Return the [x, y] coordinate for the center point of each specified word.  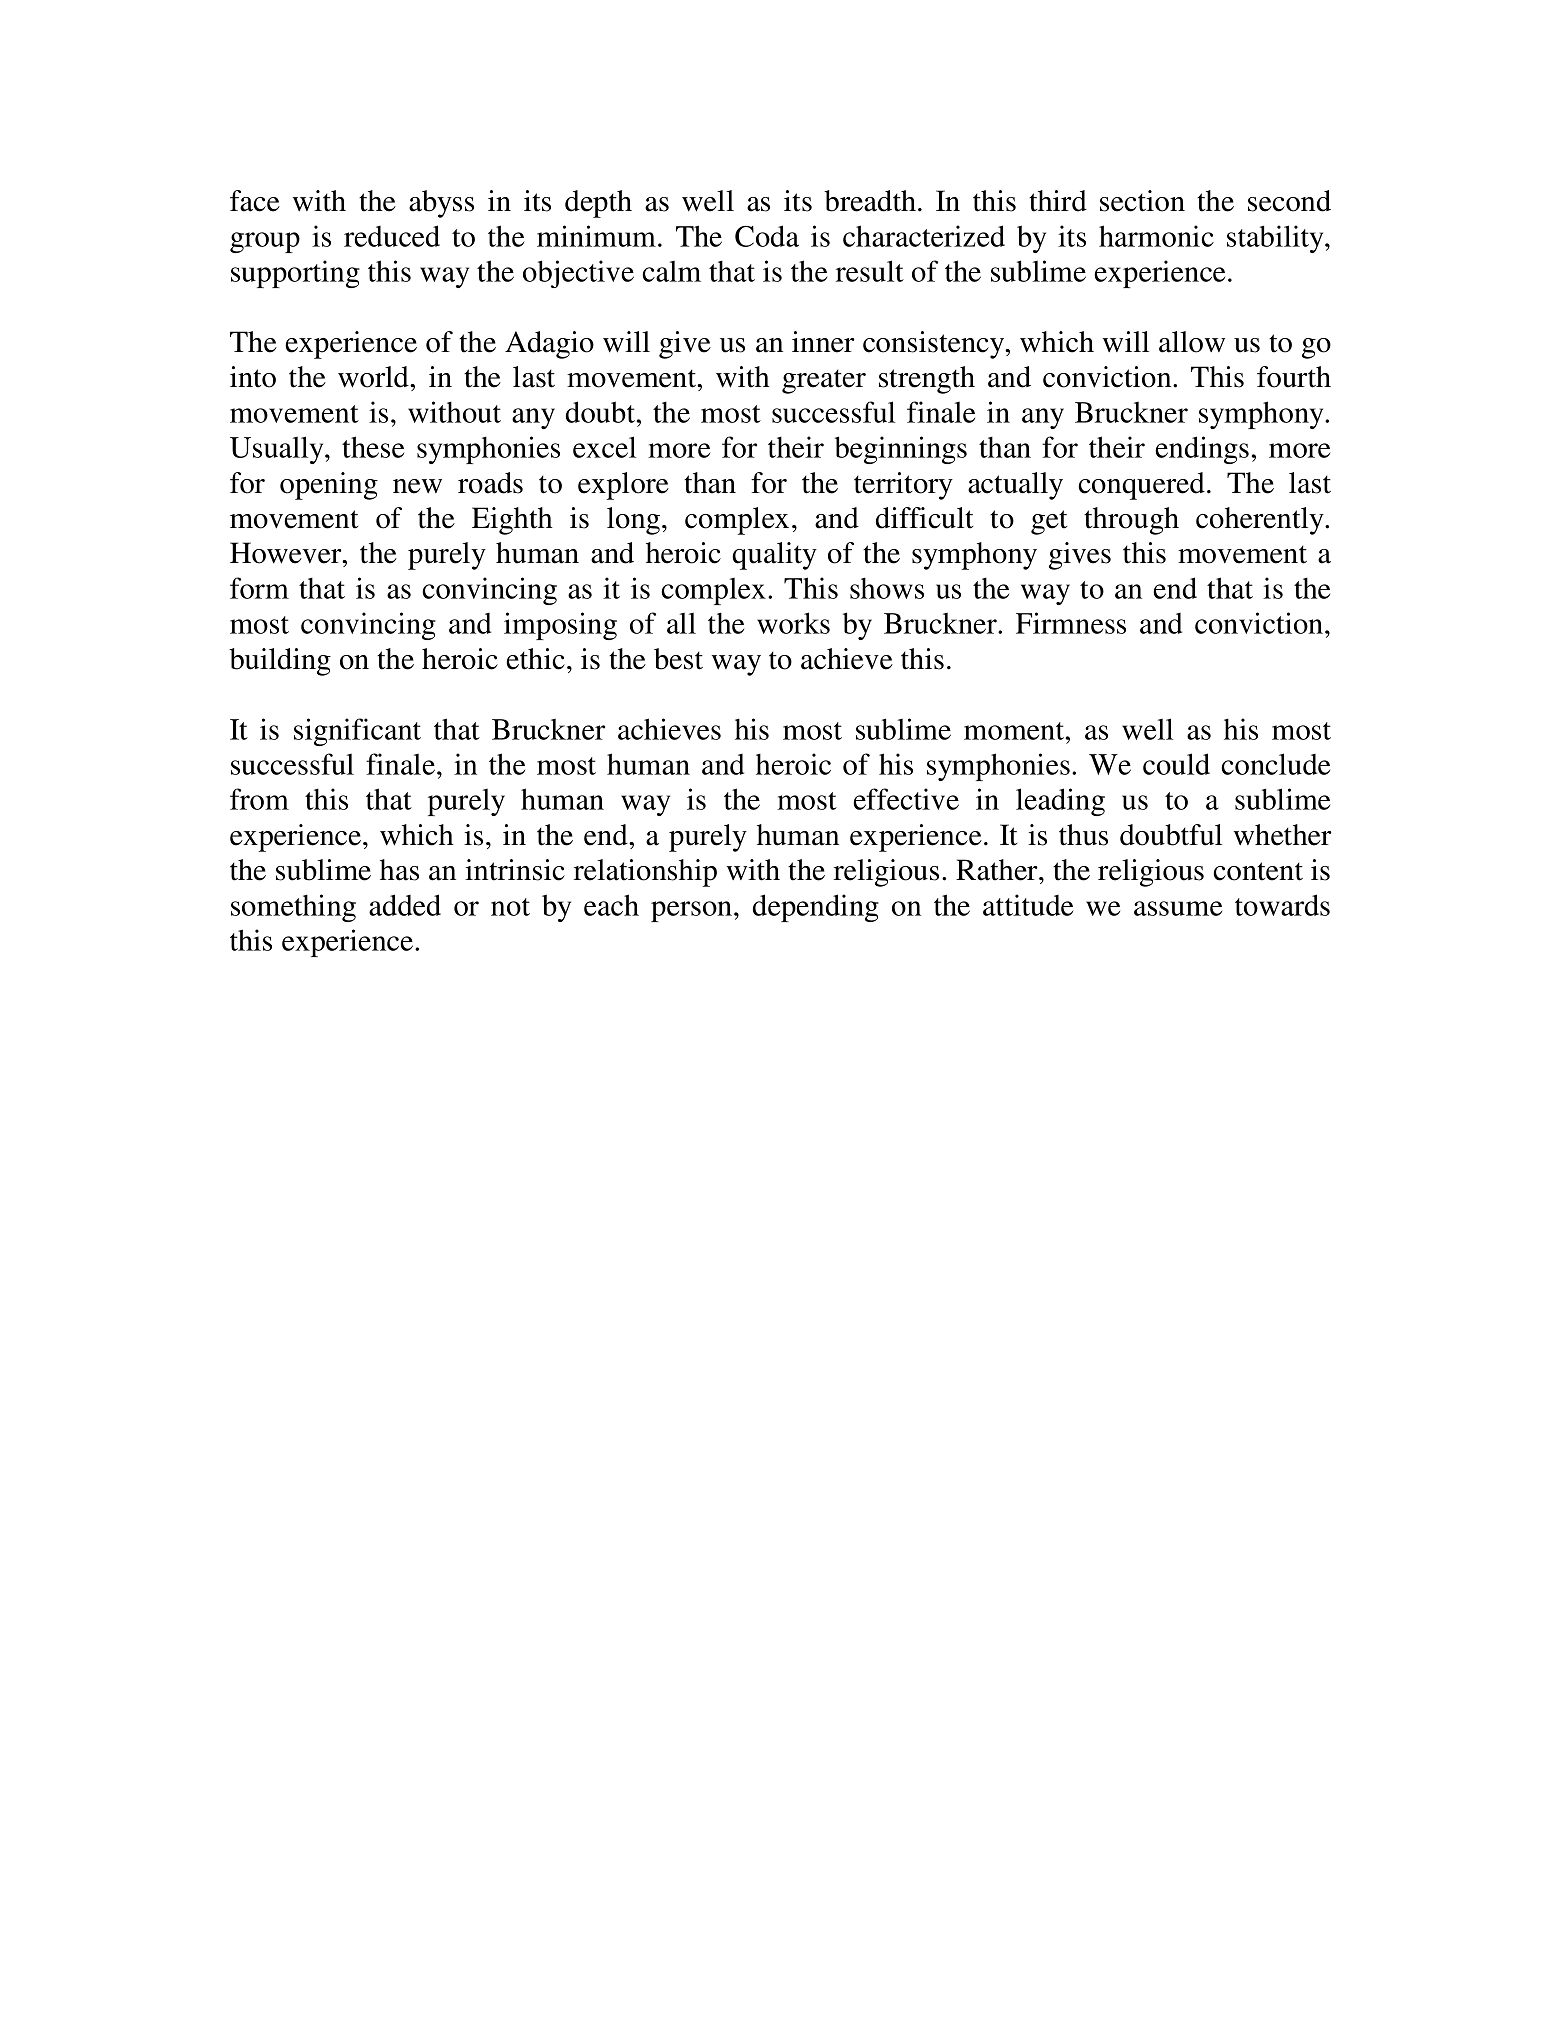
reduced [392, 236]
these [373, 447]
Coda [767, 236]
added [405, 905]
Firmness [1071, 623]
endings [1202, 450]
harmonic [1156, 236]
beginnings [901, 450]
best [678, 659]
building [280, 662]
